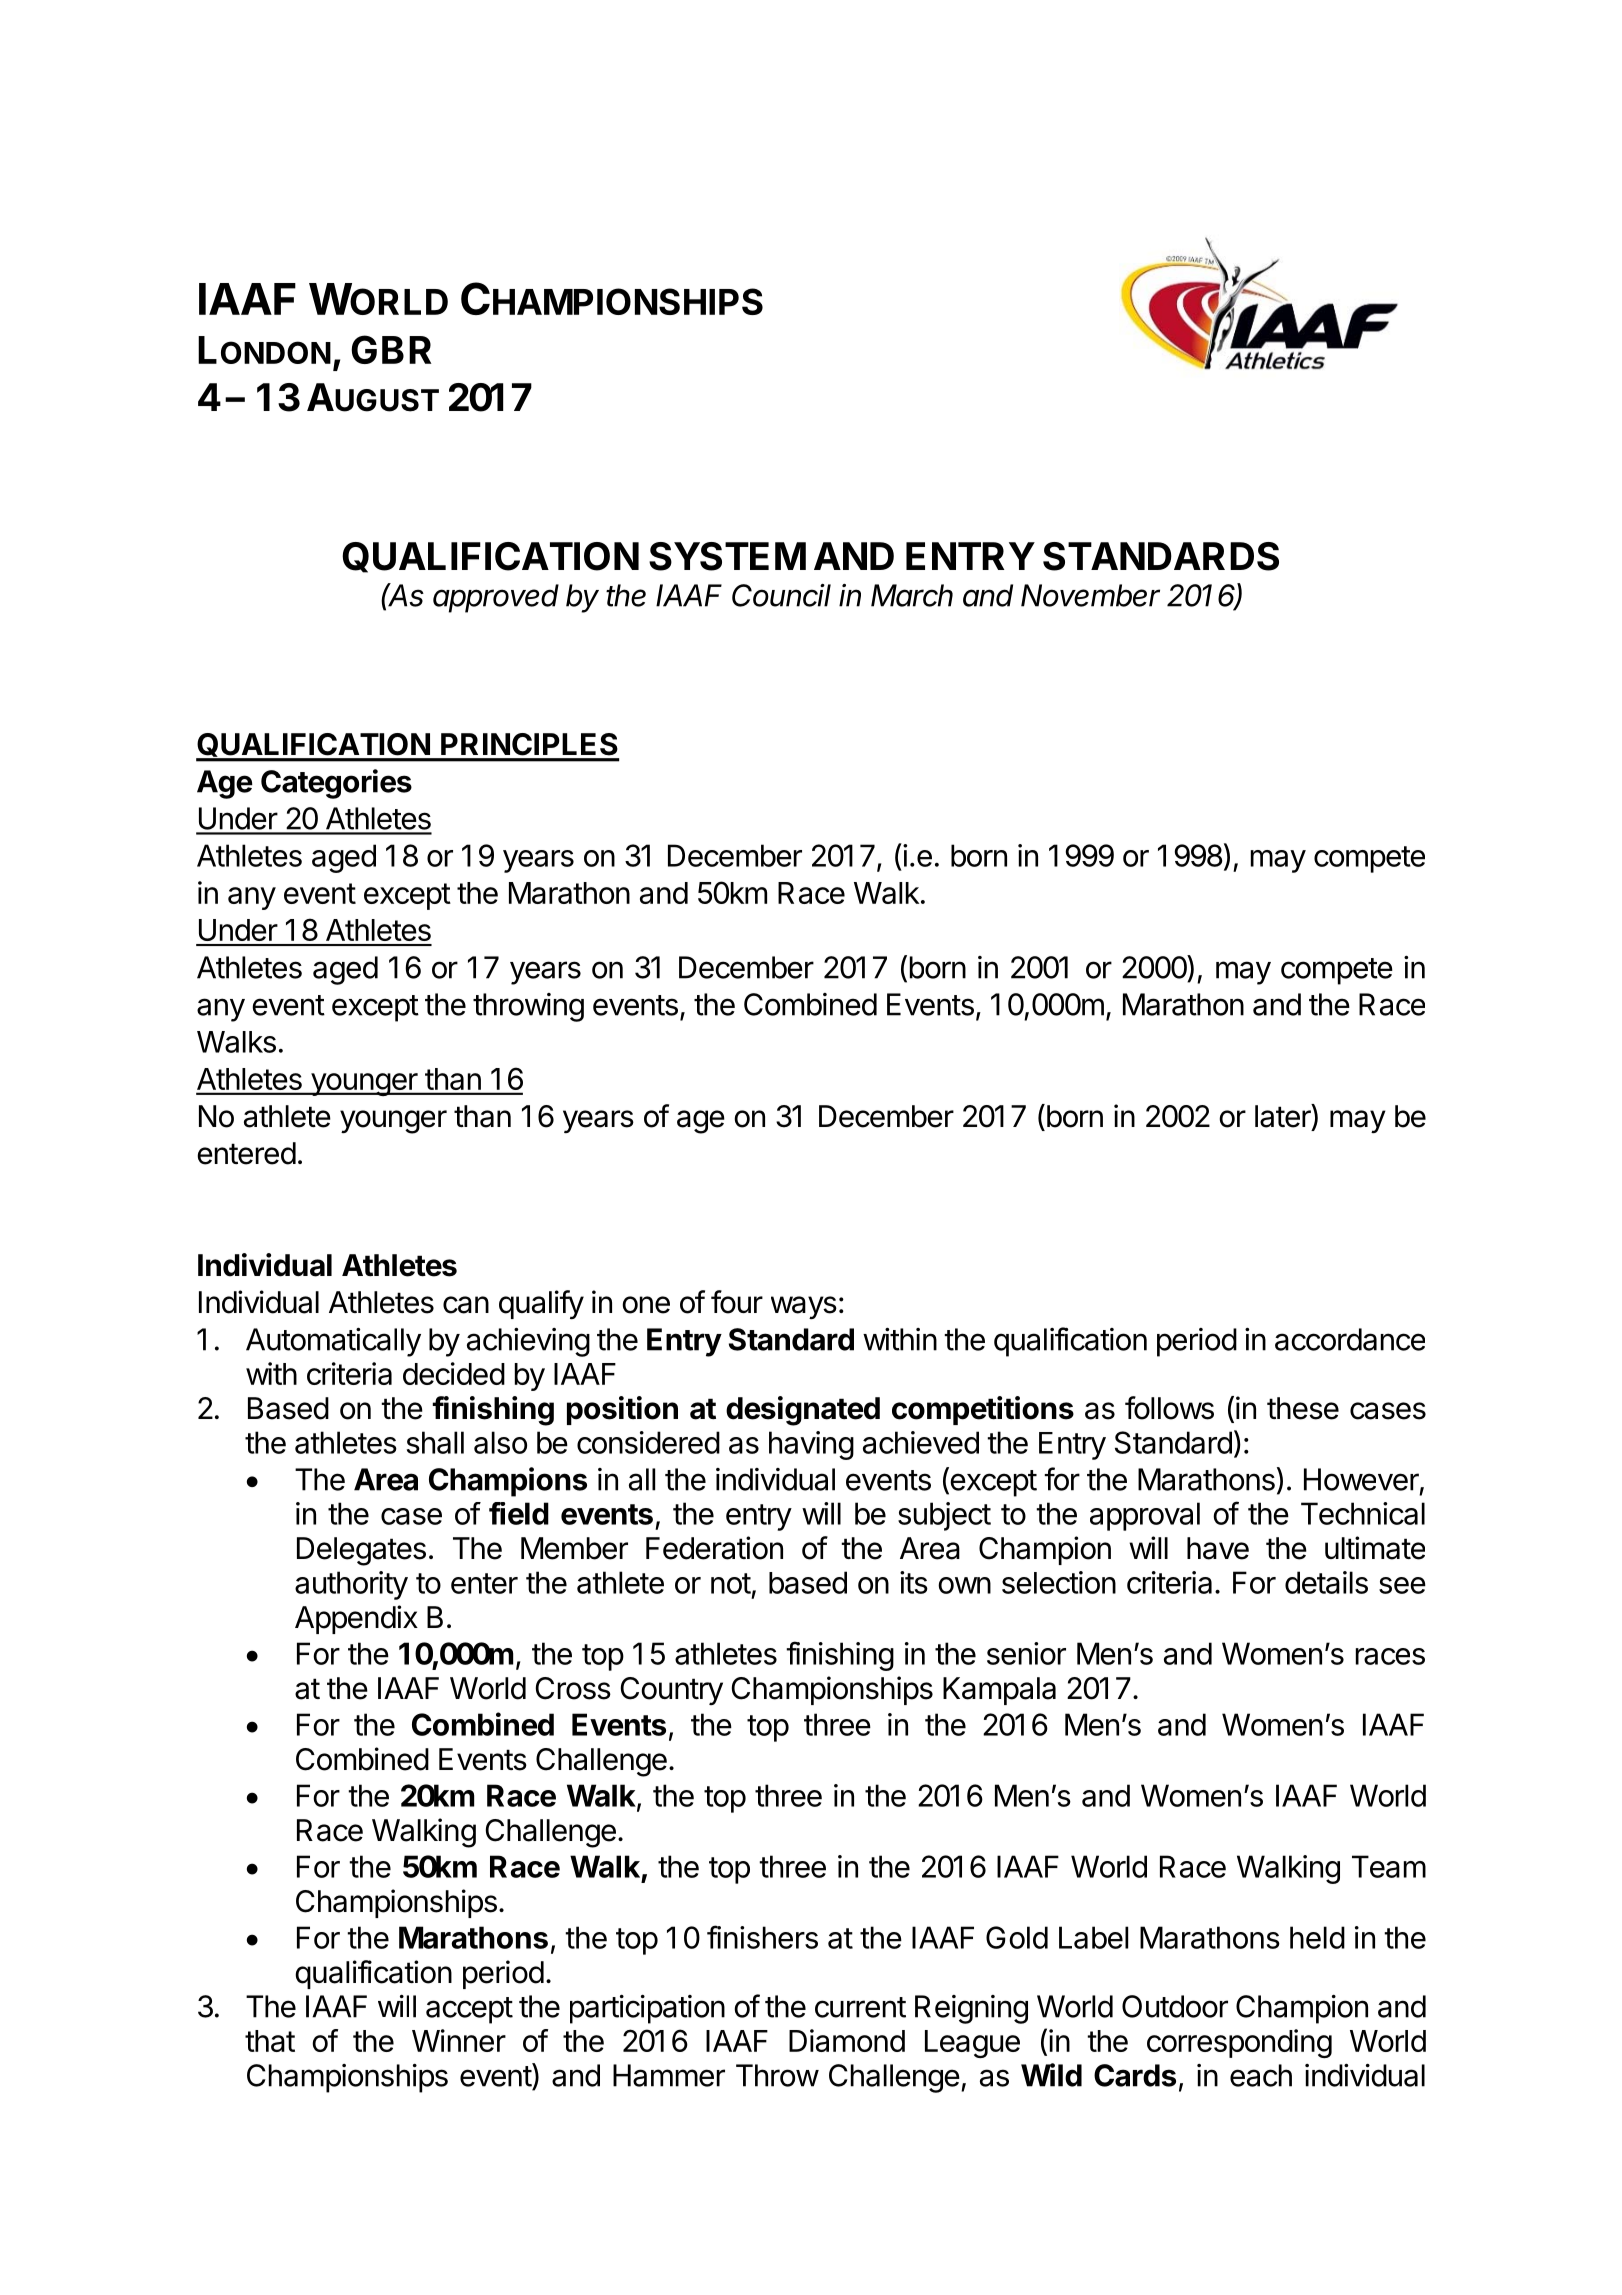 The image size is (1622, 2295). I want to click on March, so click(912, 595).
